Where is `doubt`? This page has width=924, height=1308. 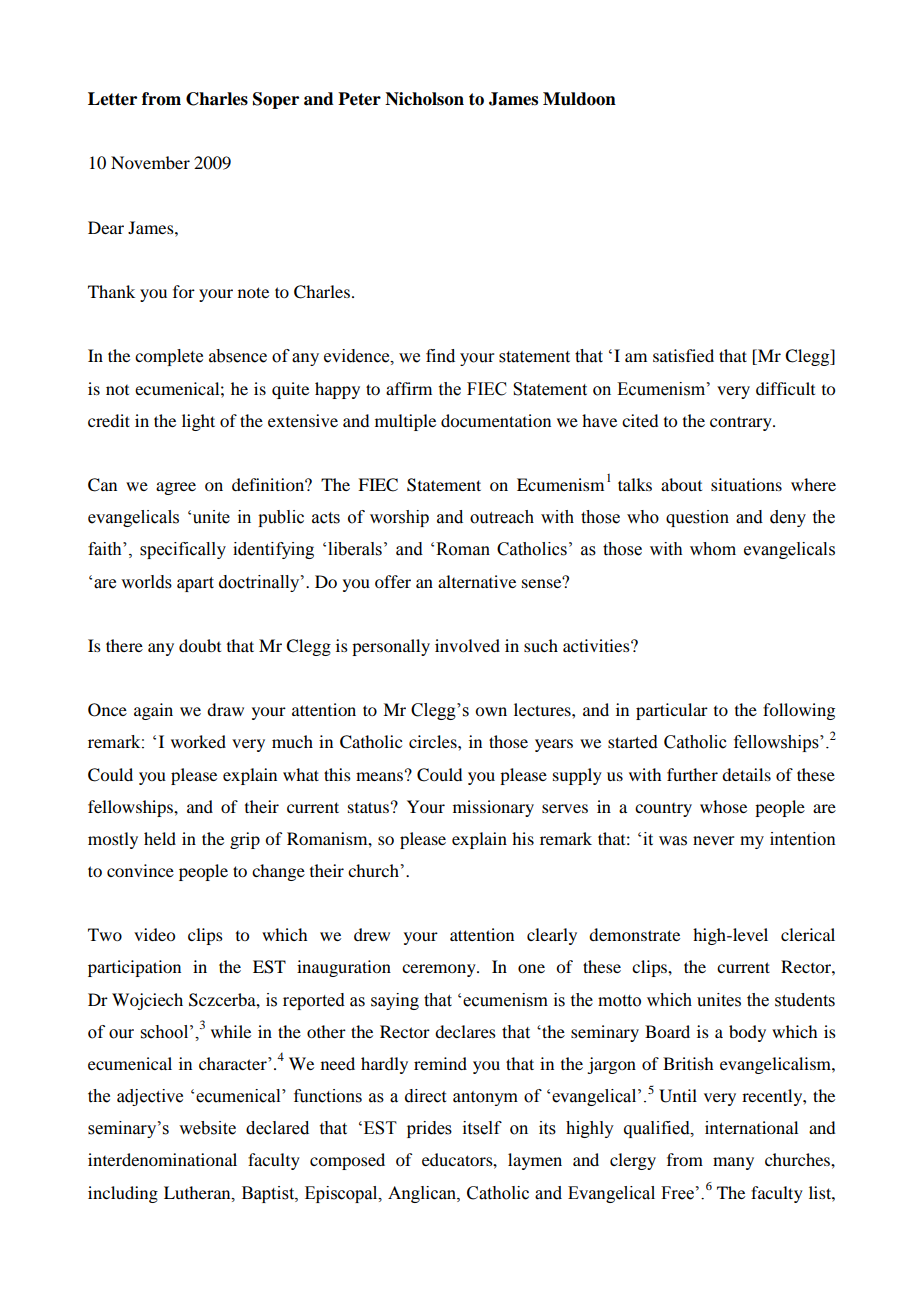
doubt is located at coordinates (200, 645).
